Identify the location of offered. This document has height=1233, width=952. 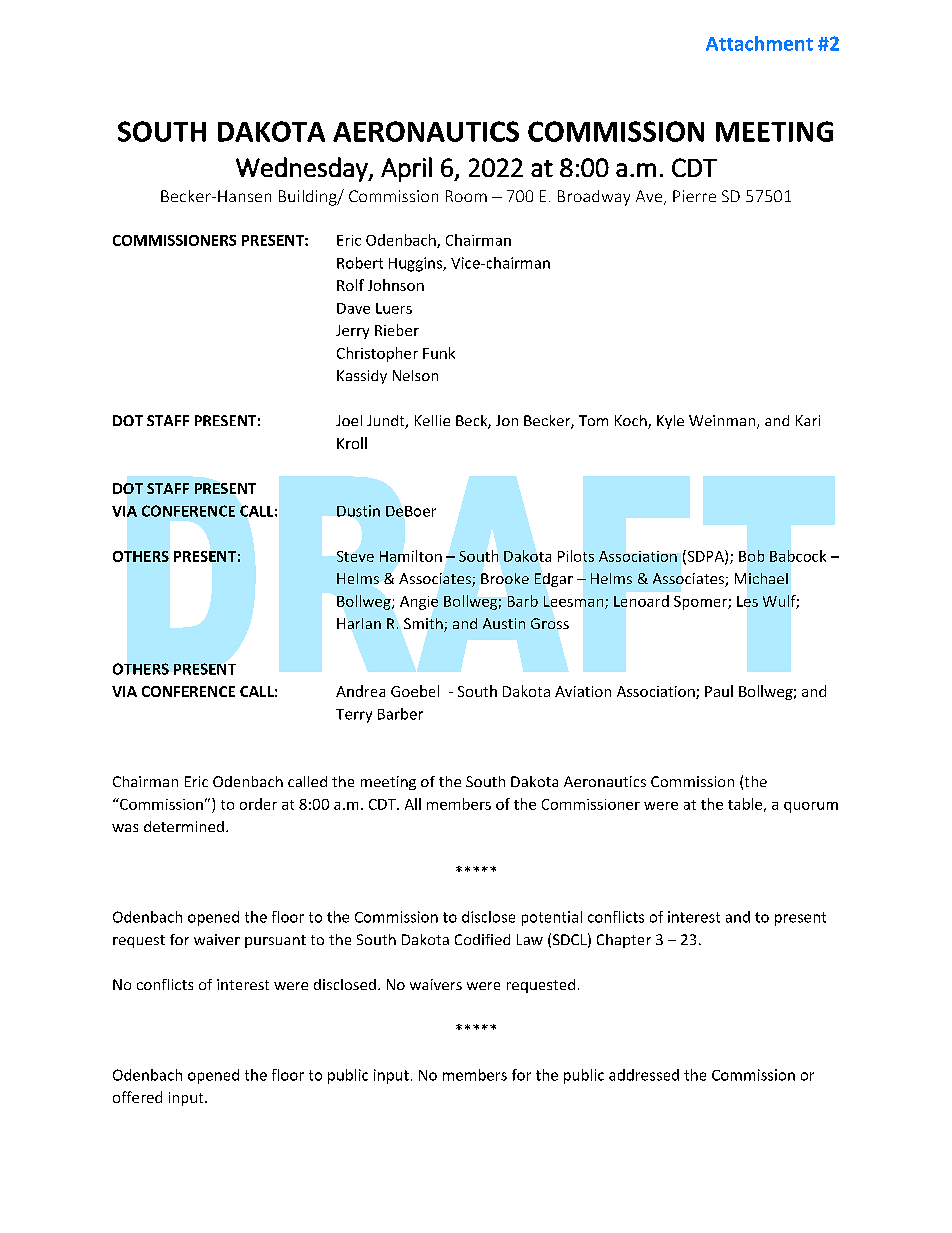
(137, 1097).
